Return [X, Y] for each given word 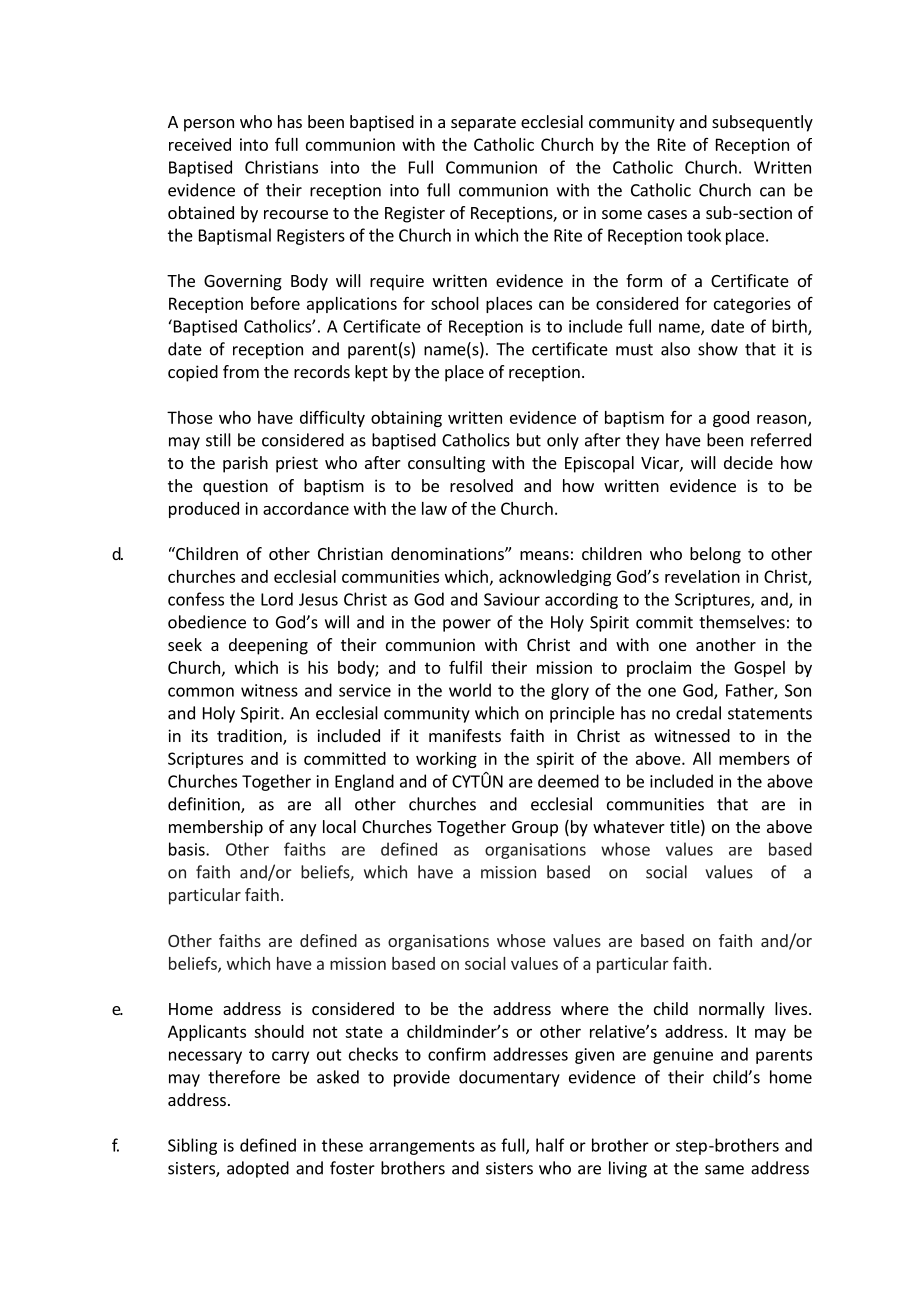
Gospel [759, 669]
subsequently [762, 123]
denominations [448, 553]
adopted [258, 1169]
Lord [277, 599]
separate [483, 124]
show [718, 349]
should [279, 1031]
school [455, 303]
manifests [465, 735]
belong [715, 555]
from [241, 371]
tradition [250, 737]
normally [732, 1010]
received [200, 144]
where [585, 1008]
